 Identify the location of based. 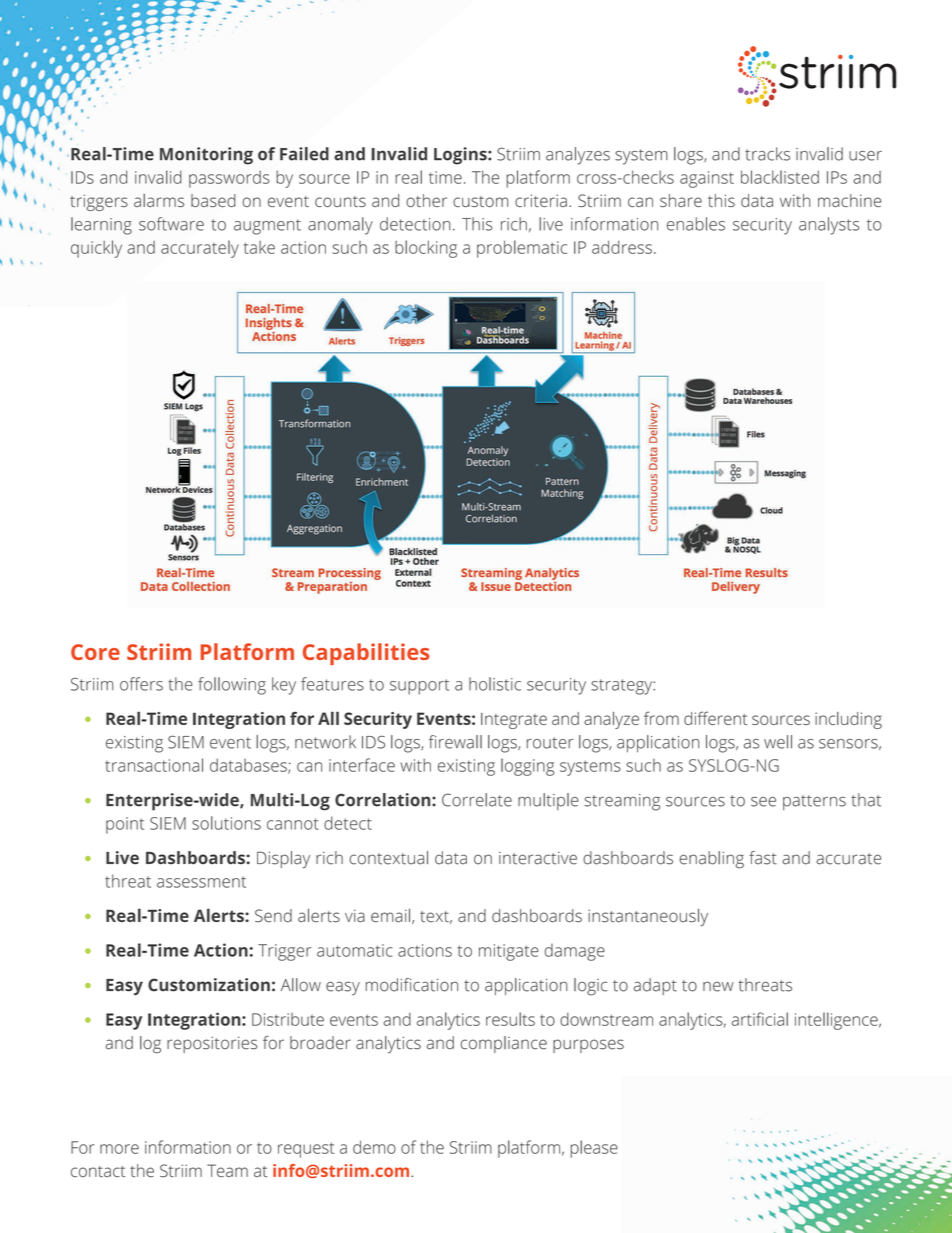
(213, 200).
